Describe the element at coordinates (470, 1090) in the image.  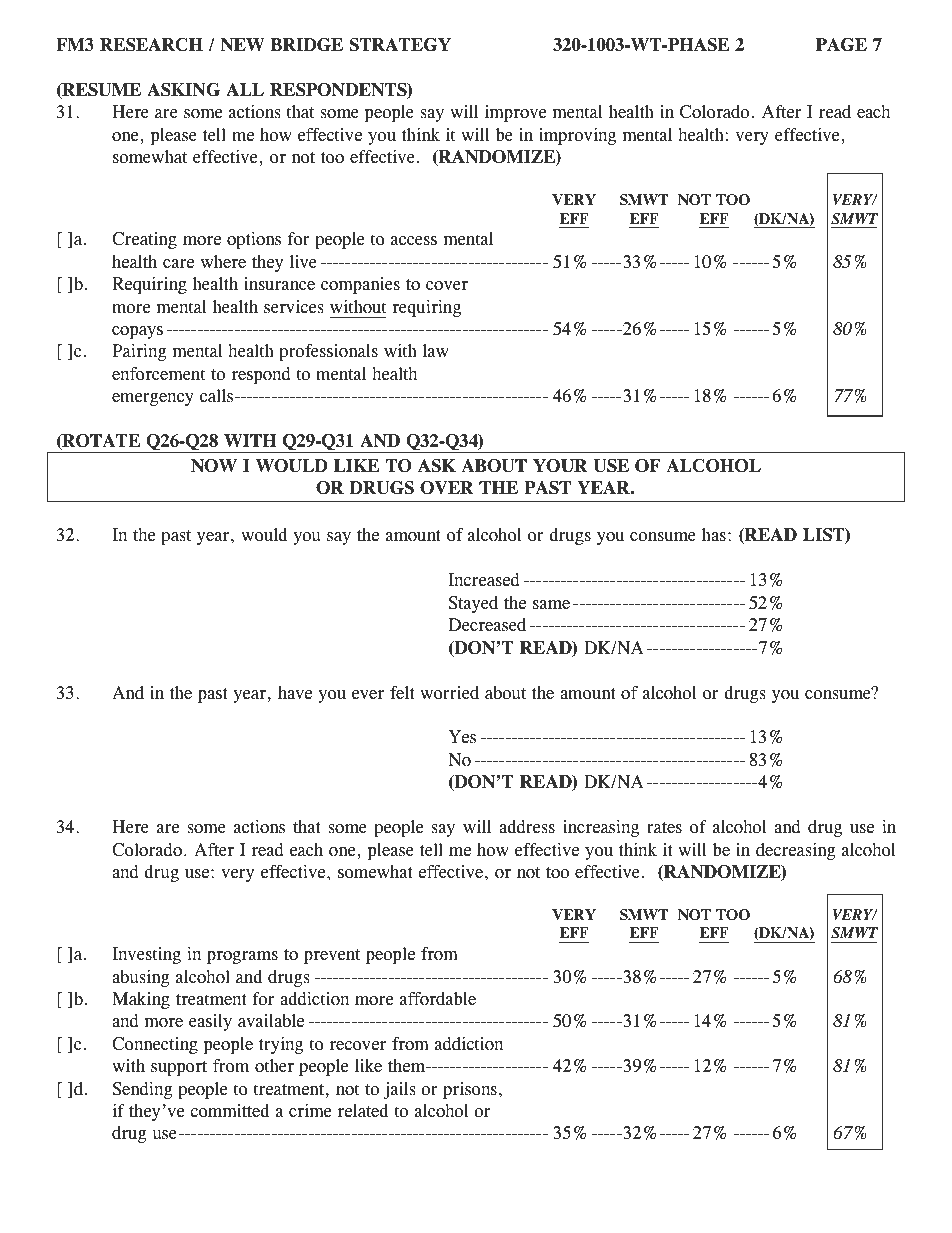
I see `prisons` at that location.
